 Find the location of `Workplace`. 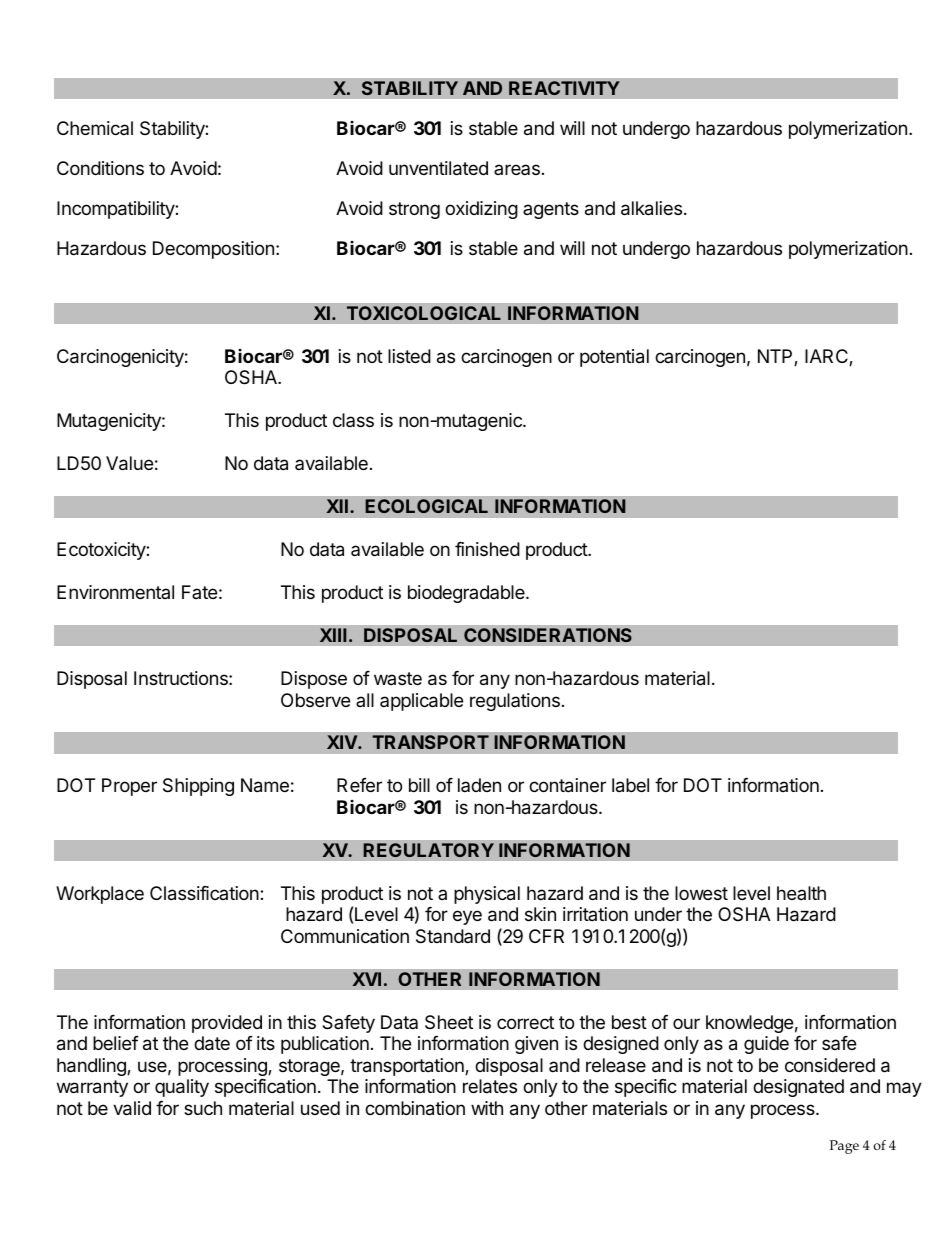

Workplace is located at coordinates (100, 895).
